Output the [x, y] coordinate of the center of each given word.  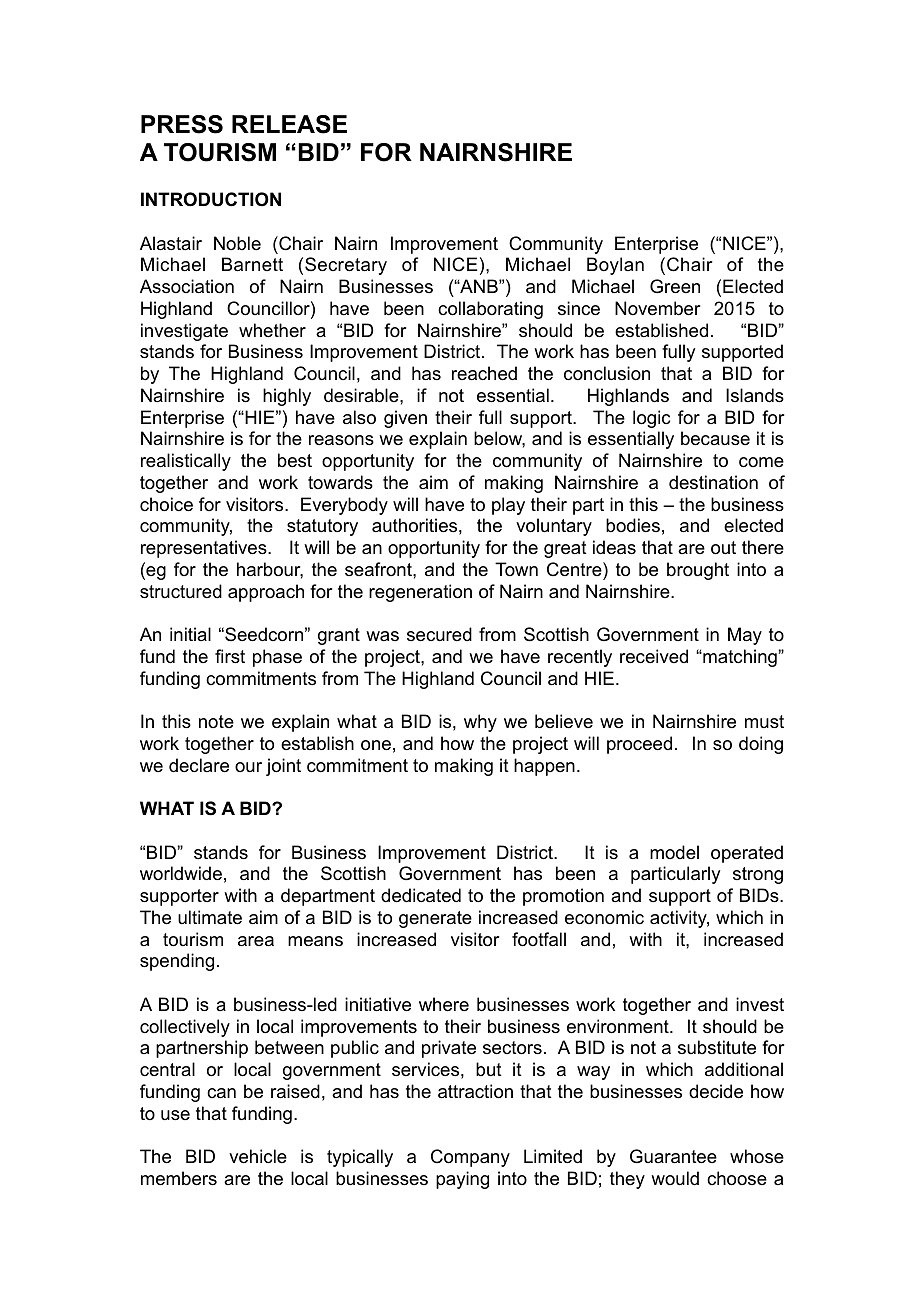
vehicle [258, 1156]
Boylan [615, 266]
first [230, 656]
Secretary [346, 266]
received [654, 656]
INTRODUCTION [211, 199]
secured [439, 634]
